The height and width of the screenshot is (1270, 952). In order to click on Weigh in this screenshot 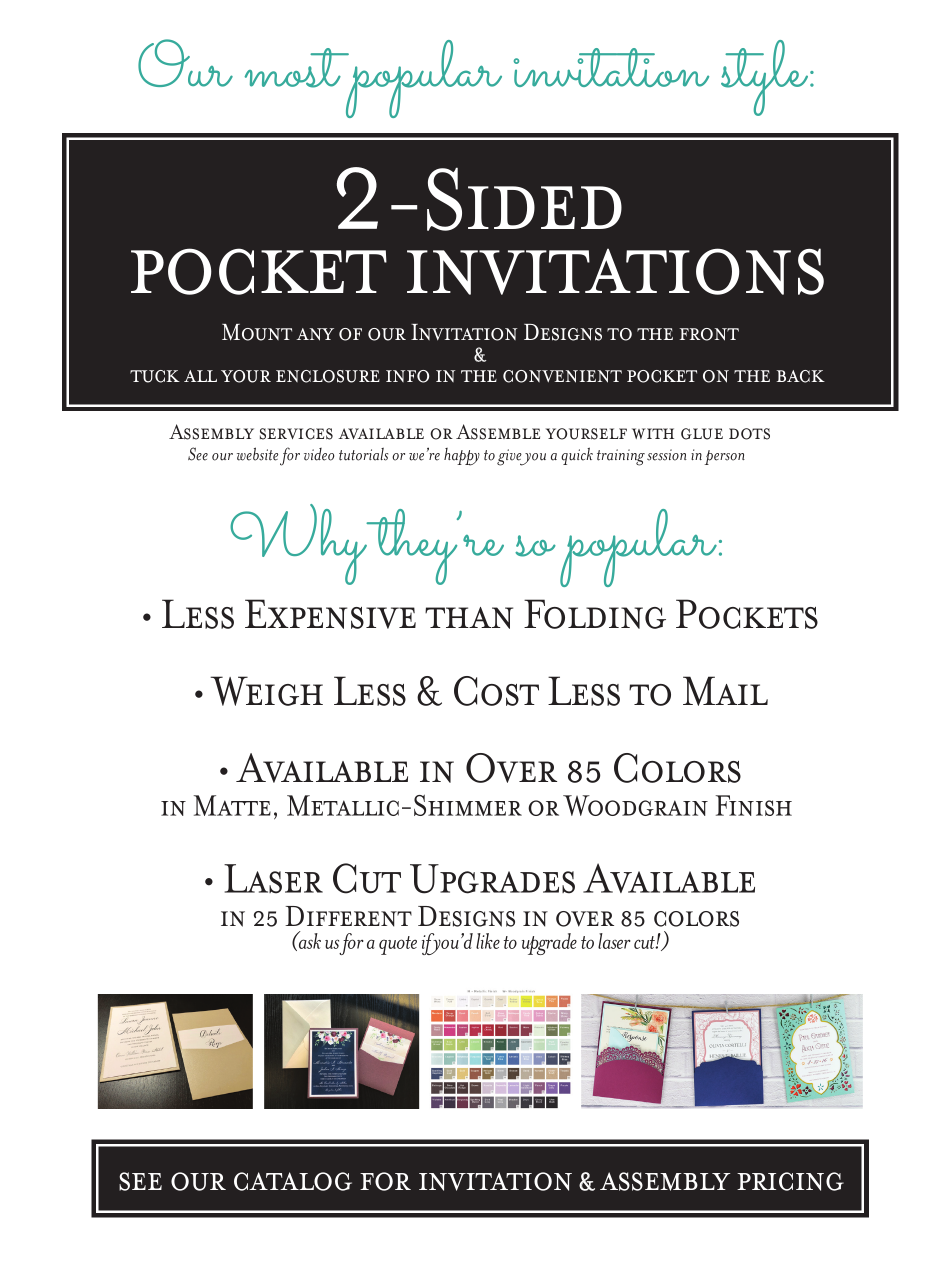, I will do `click(266, 691)`.
